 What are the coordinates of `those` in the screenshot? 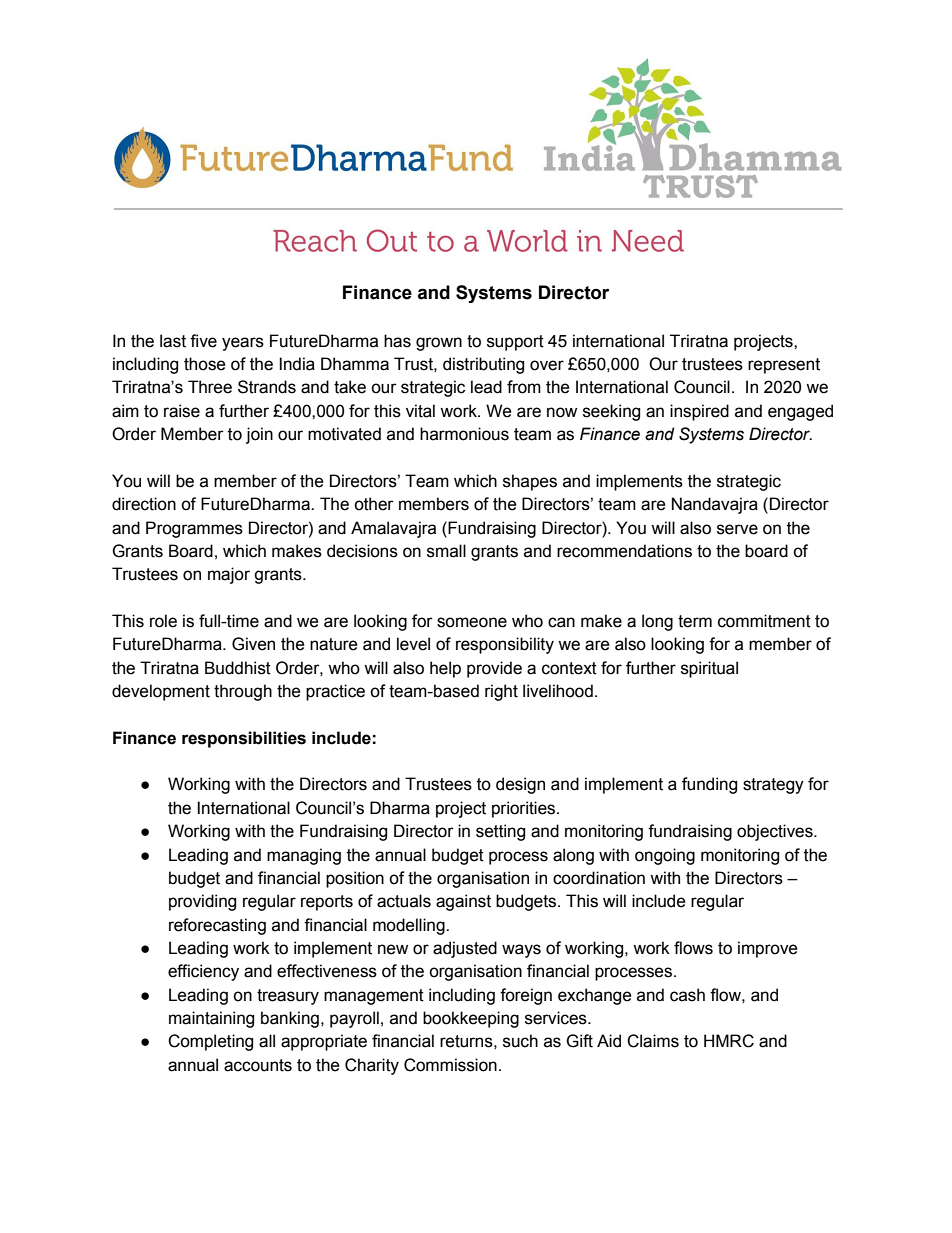 It's located at (205, 364).
